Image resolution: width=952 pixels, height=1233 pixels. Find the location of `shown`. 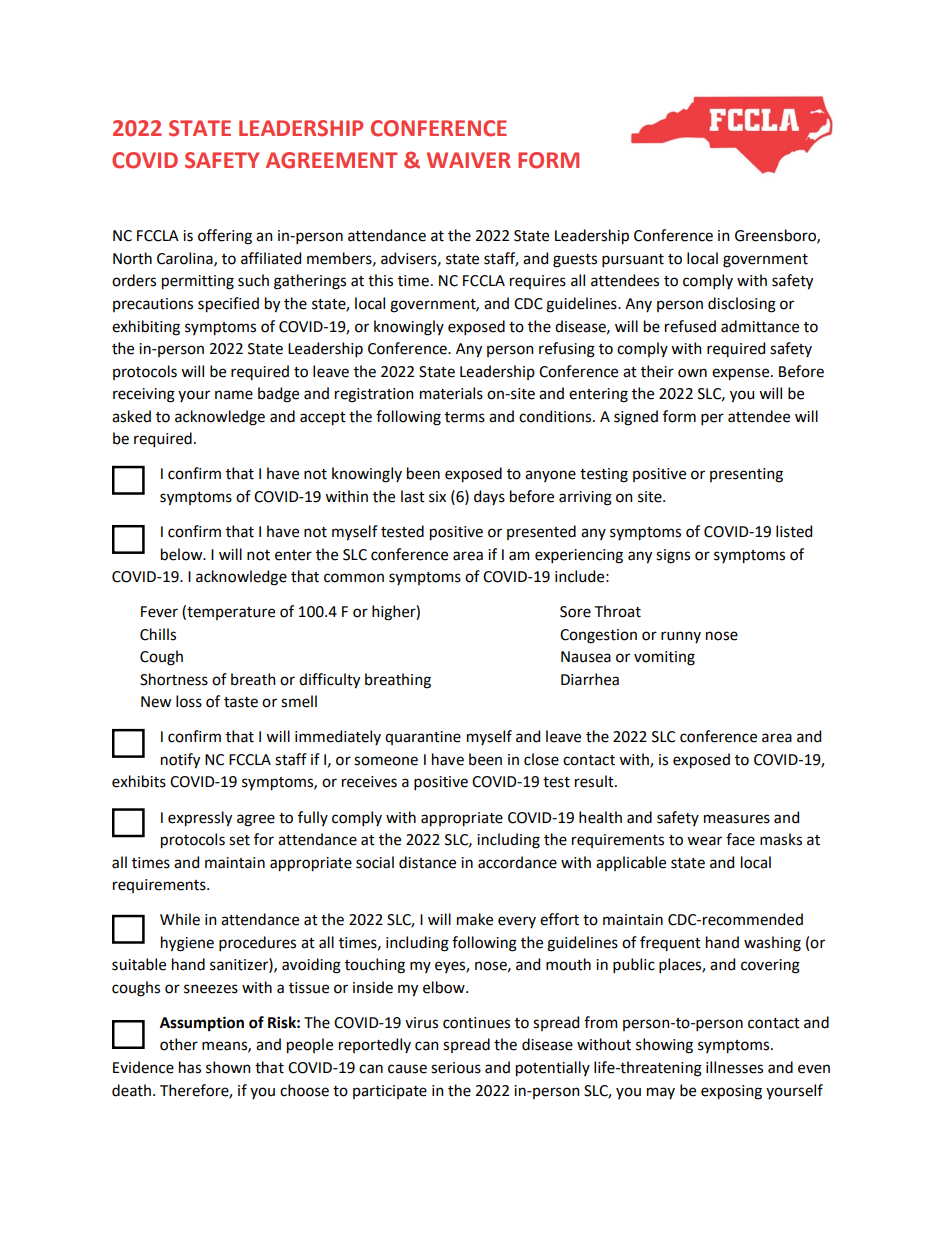

shown is located at coordinates (228, 1067).
